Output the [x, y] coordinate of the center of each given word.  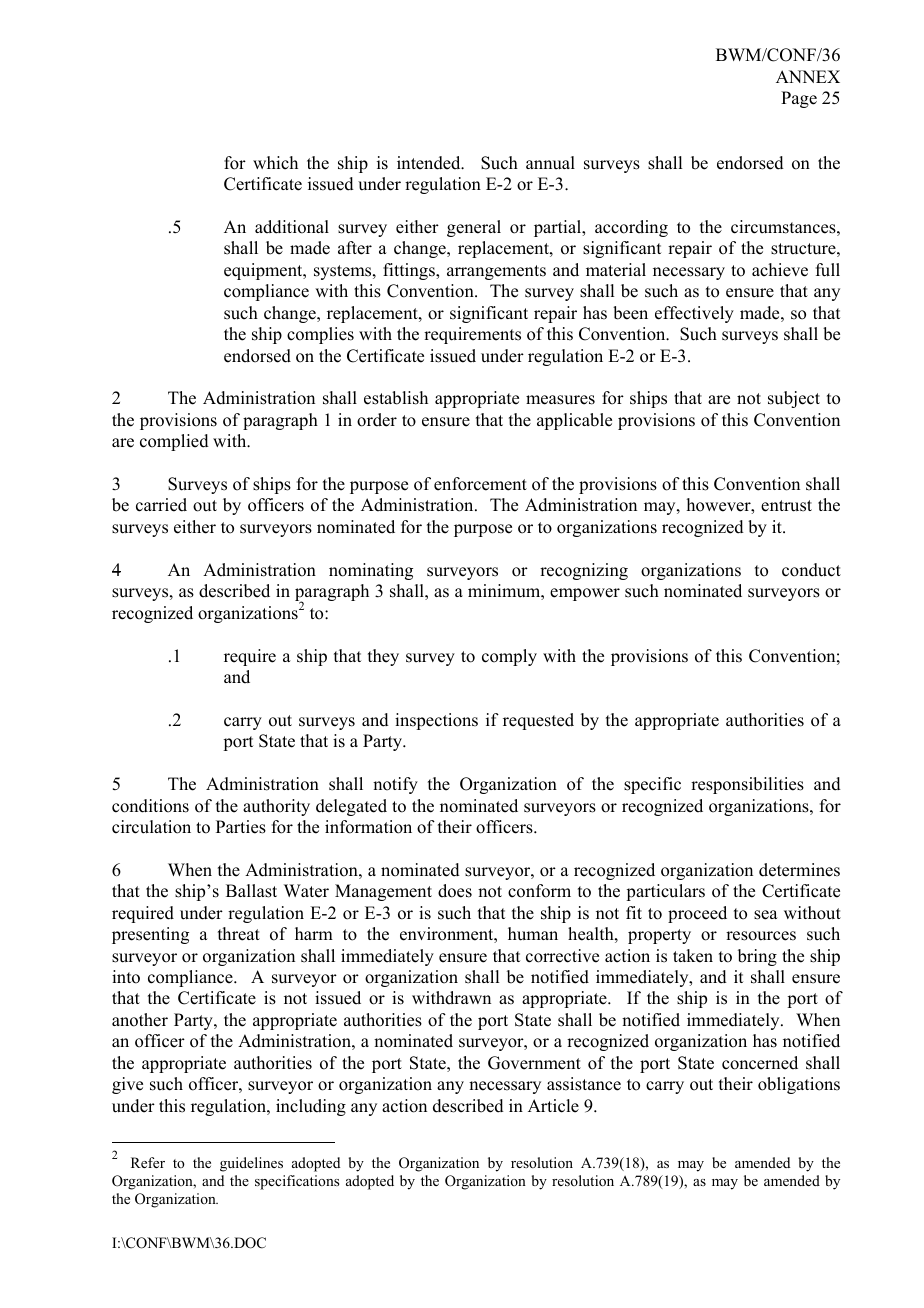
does [455, 891]
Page [799, 99]
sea [766, 915]
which [275, 163]
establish [396, 398]
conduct [811, 570]
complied [174, 442]
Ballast [251, 891]
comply [509, 657]
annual [550, 163]
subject [794, 399]
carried [161, 505]
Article [553, 1106]
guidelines [251, 1164]
